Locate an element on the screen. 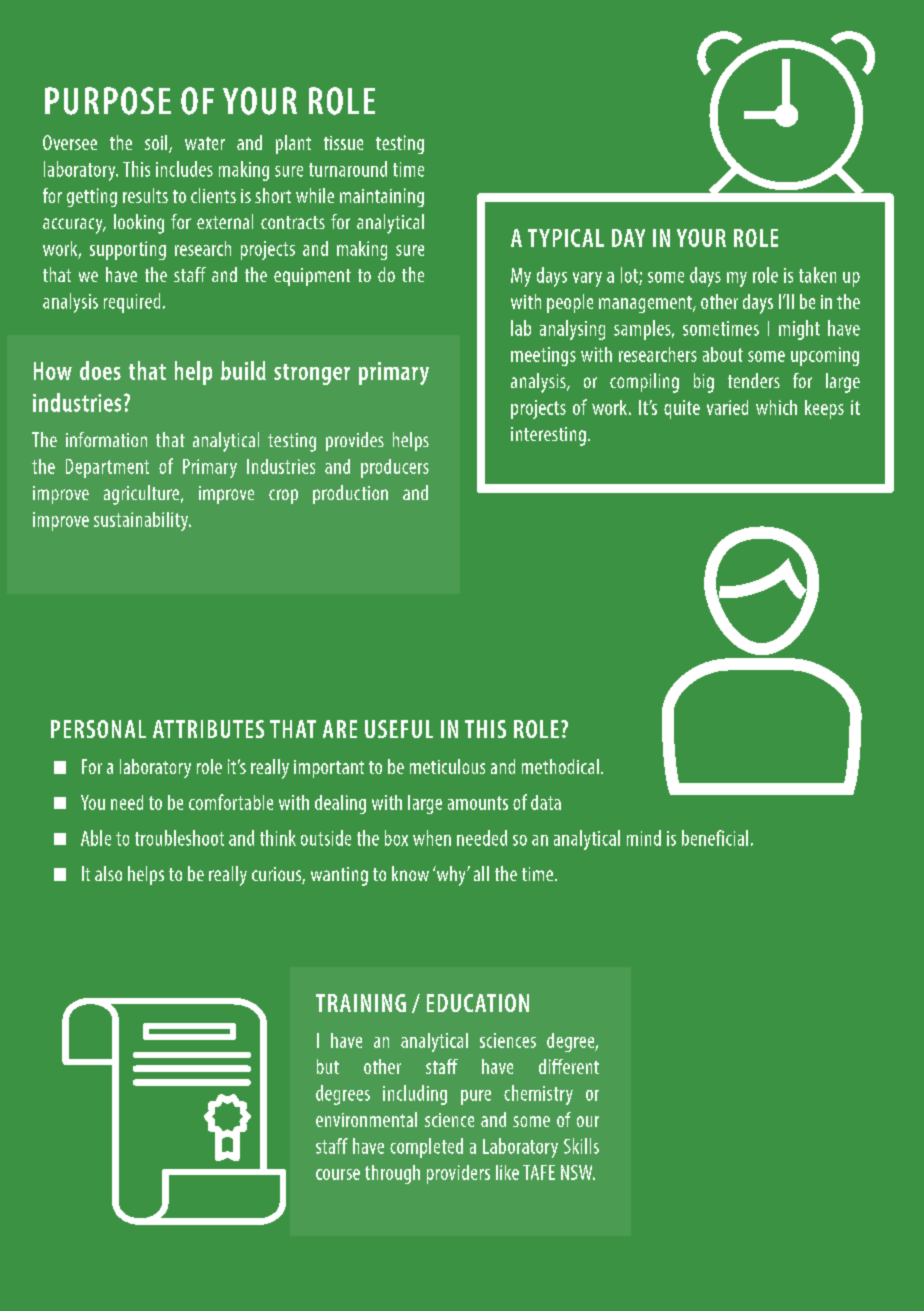 This screenshot has height=1311, width=924. USEFUL is located at coordinates (399, 729).
